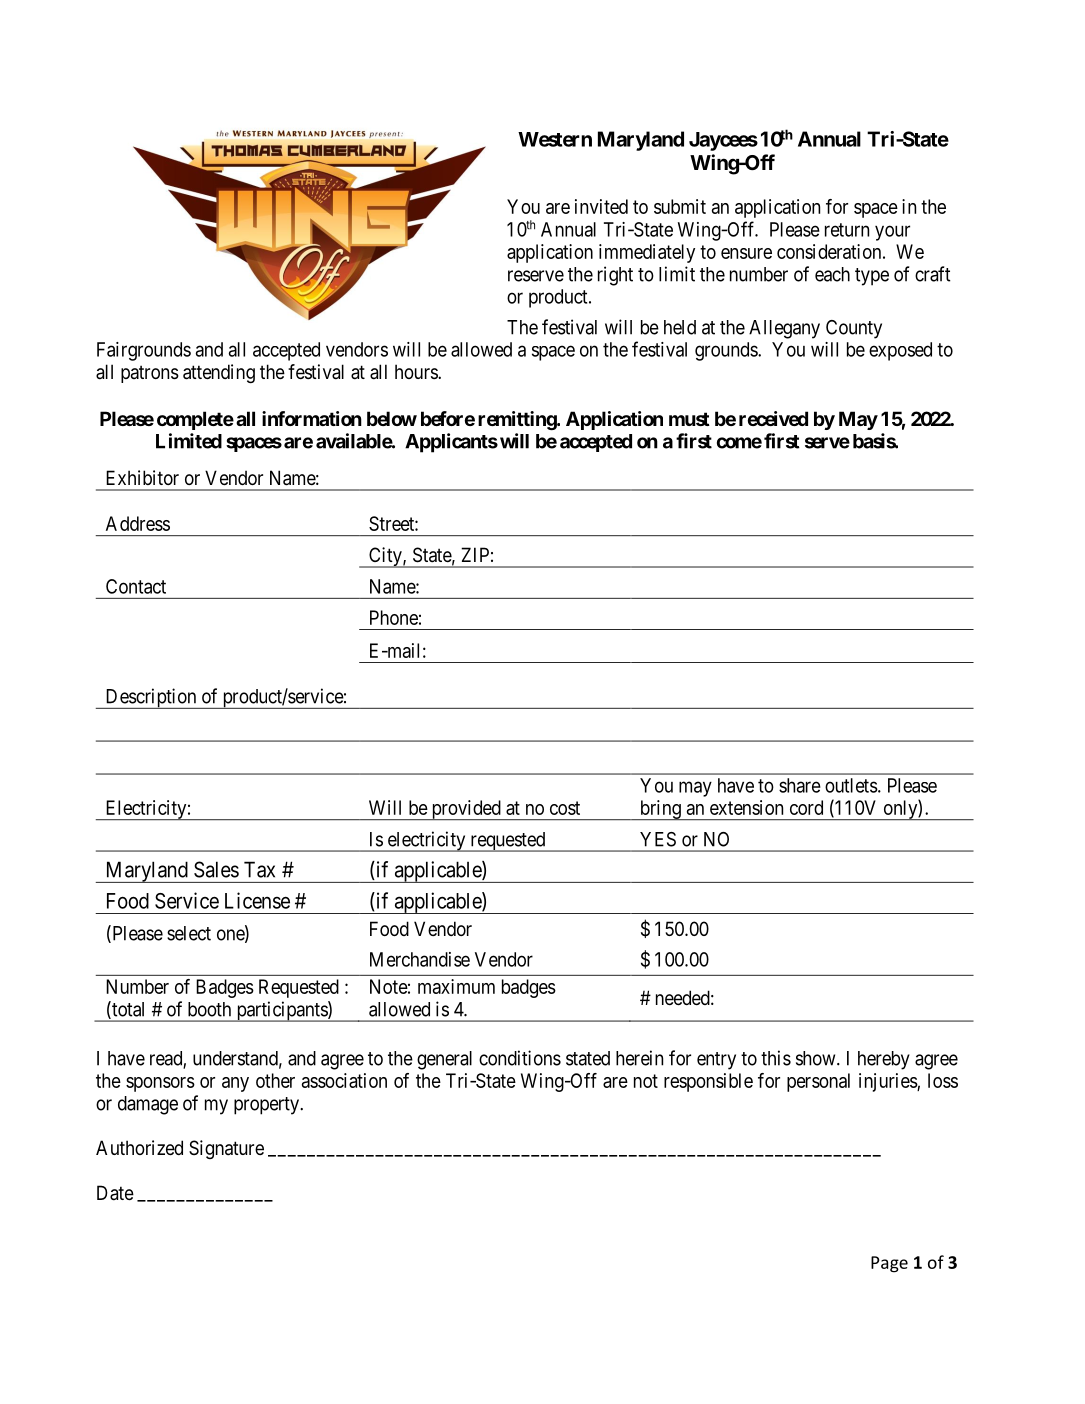 The height and width of the image is (1404, 1085). I want to click on conditions, so click(520, 1058).
